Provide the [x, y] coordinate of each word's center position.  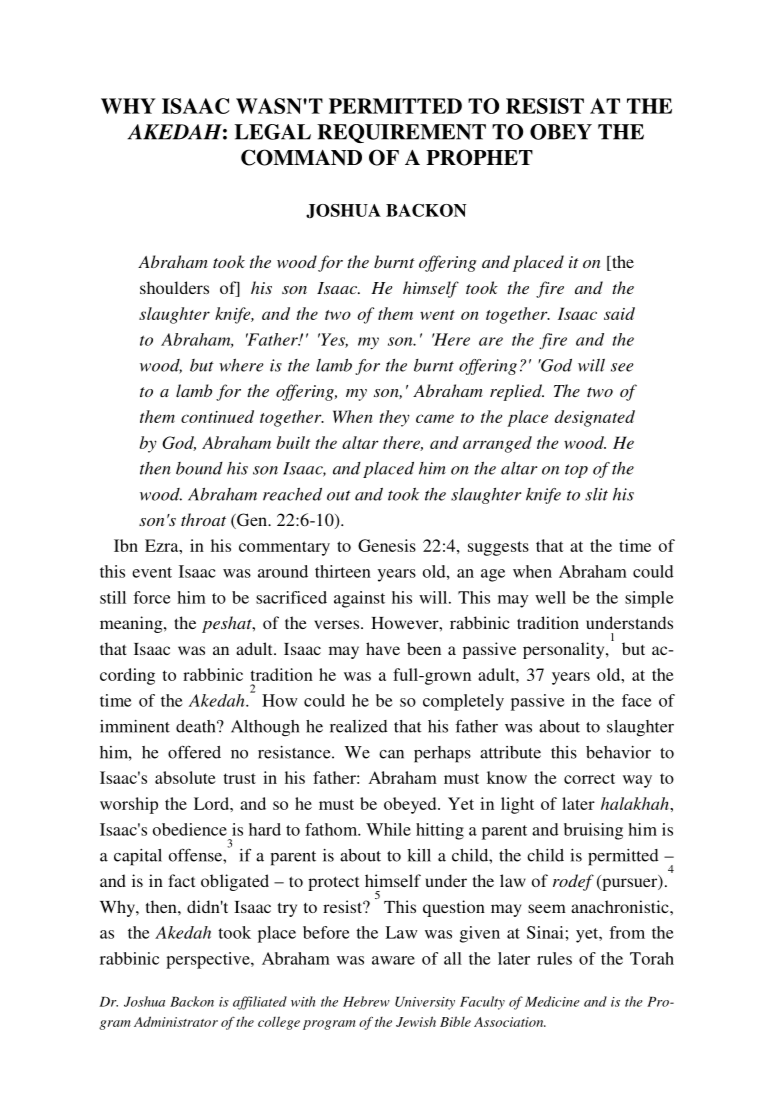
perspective [209, 960]
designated [595, 418]
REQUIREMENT [401, 133]
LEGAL [272, 132]
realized [359, 726]
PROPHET [479, 157]
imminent [135, 726]
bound [199, 468]
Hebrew [366, 1001]
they [395, 418]
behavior [618, 752]
